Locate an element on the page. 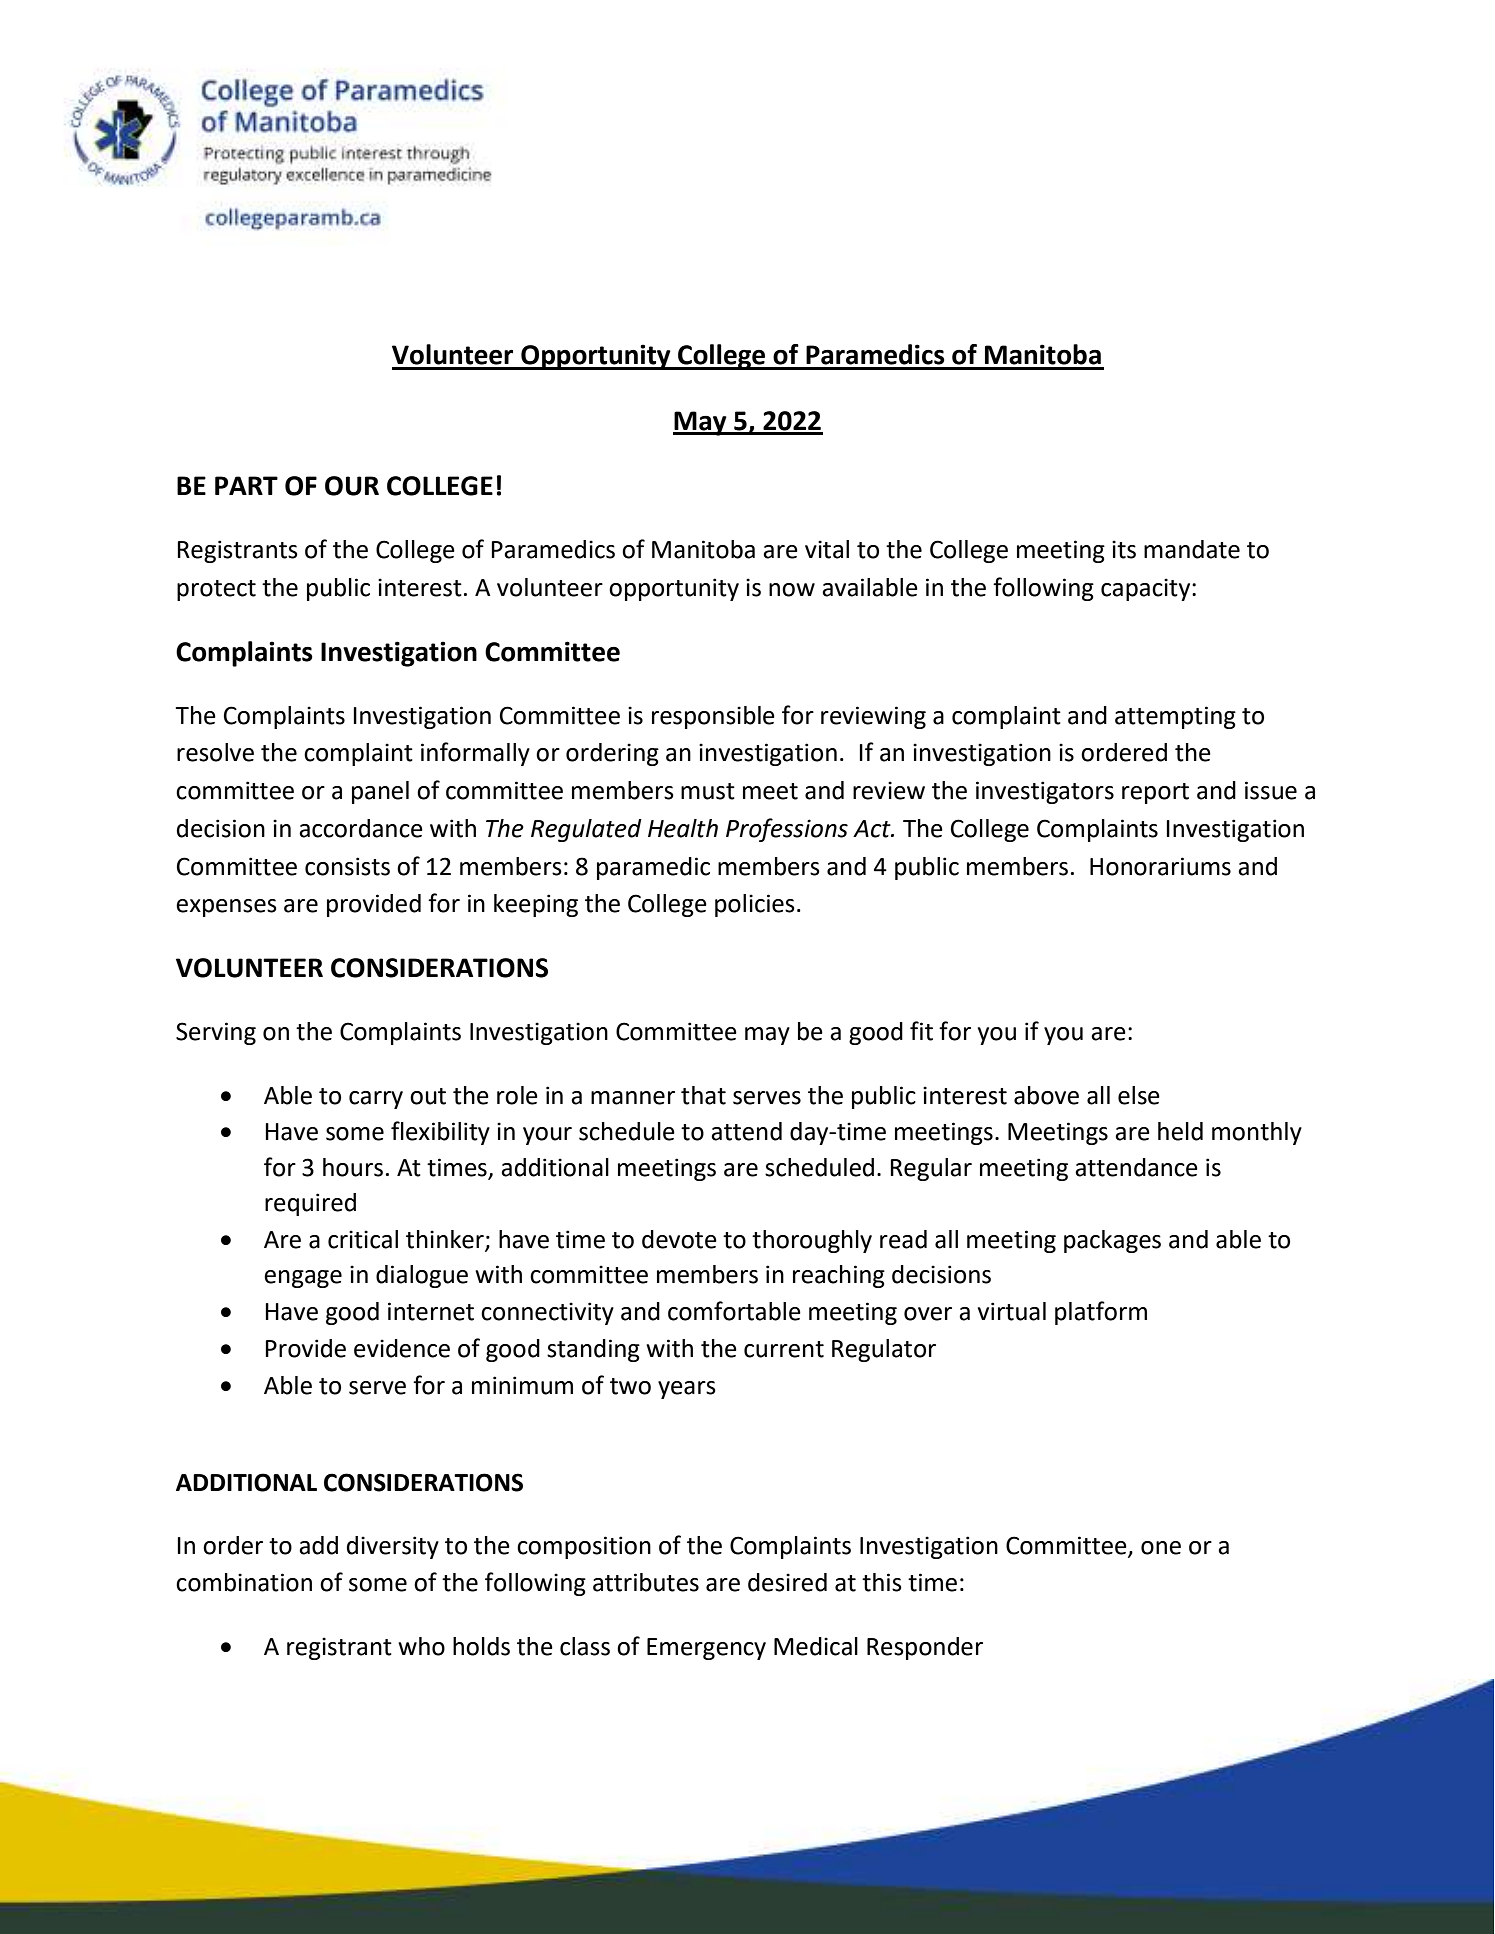 This image has height=1934, width=1495. must is located at coordinates (708, 791).
